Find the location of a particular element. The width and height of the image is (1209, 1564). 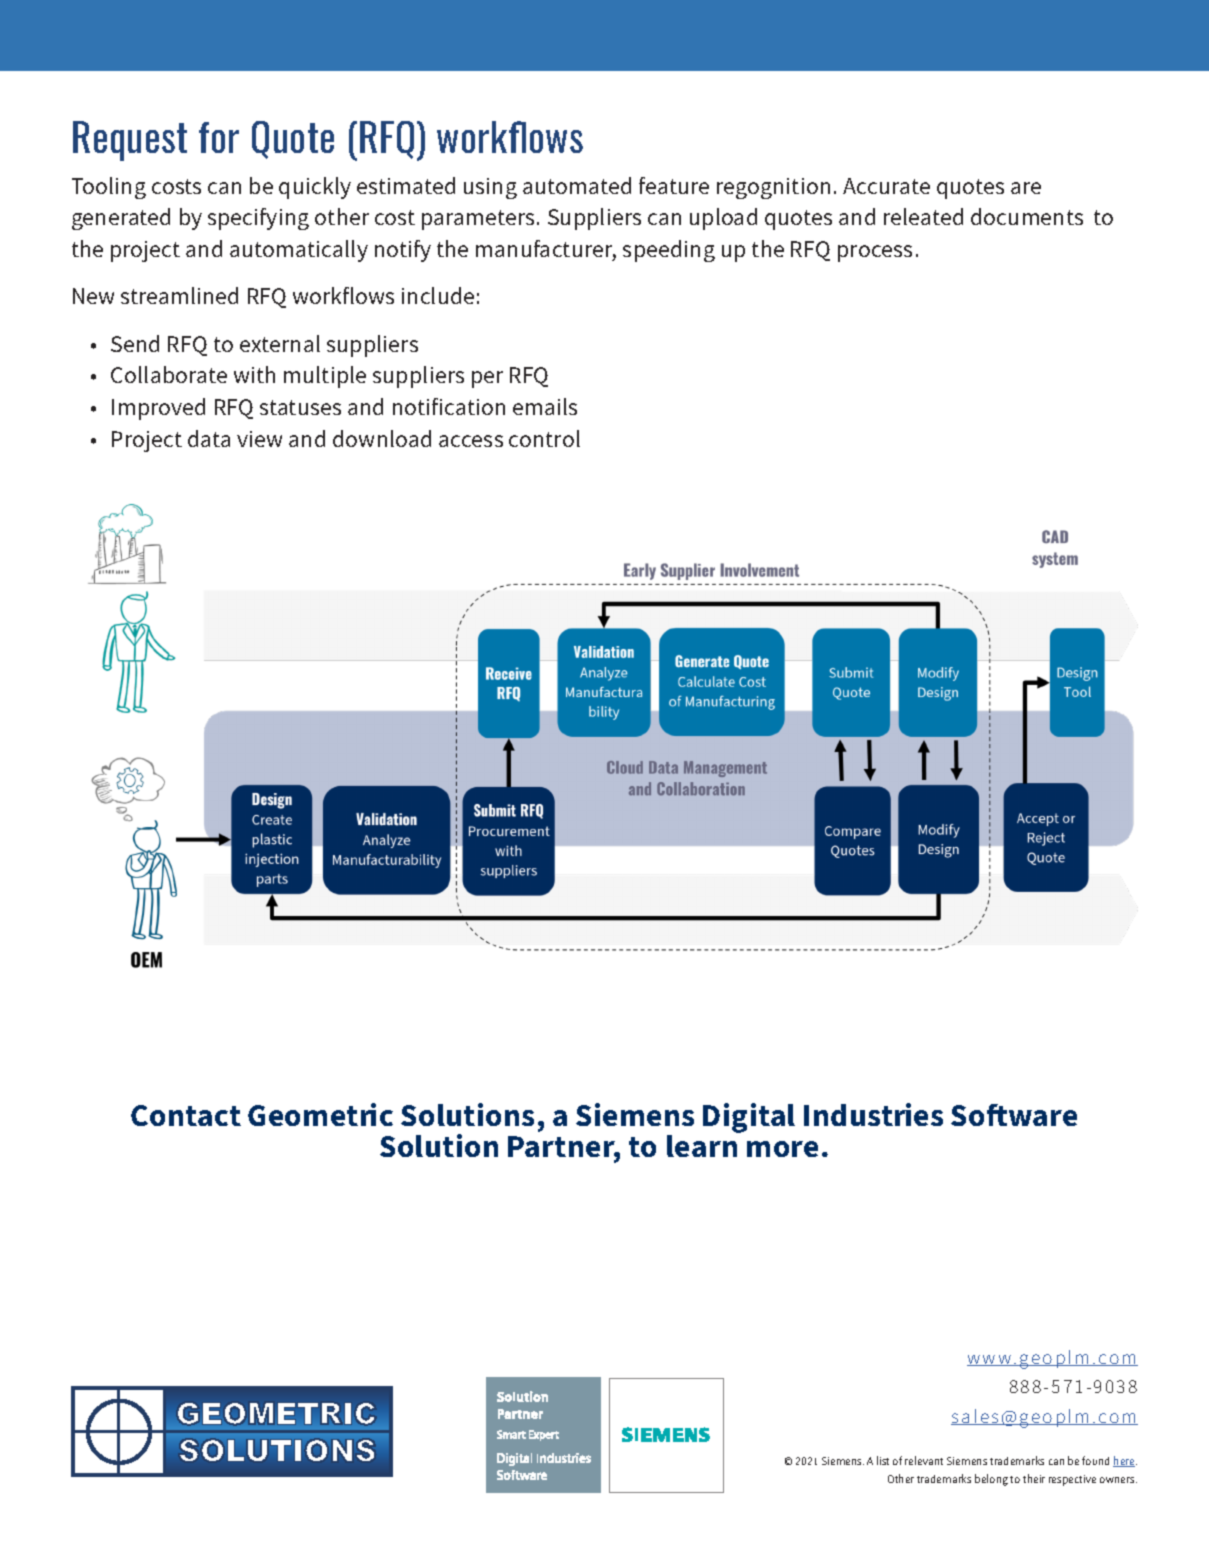

Software is located at coordinates (1014, 1115).
